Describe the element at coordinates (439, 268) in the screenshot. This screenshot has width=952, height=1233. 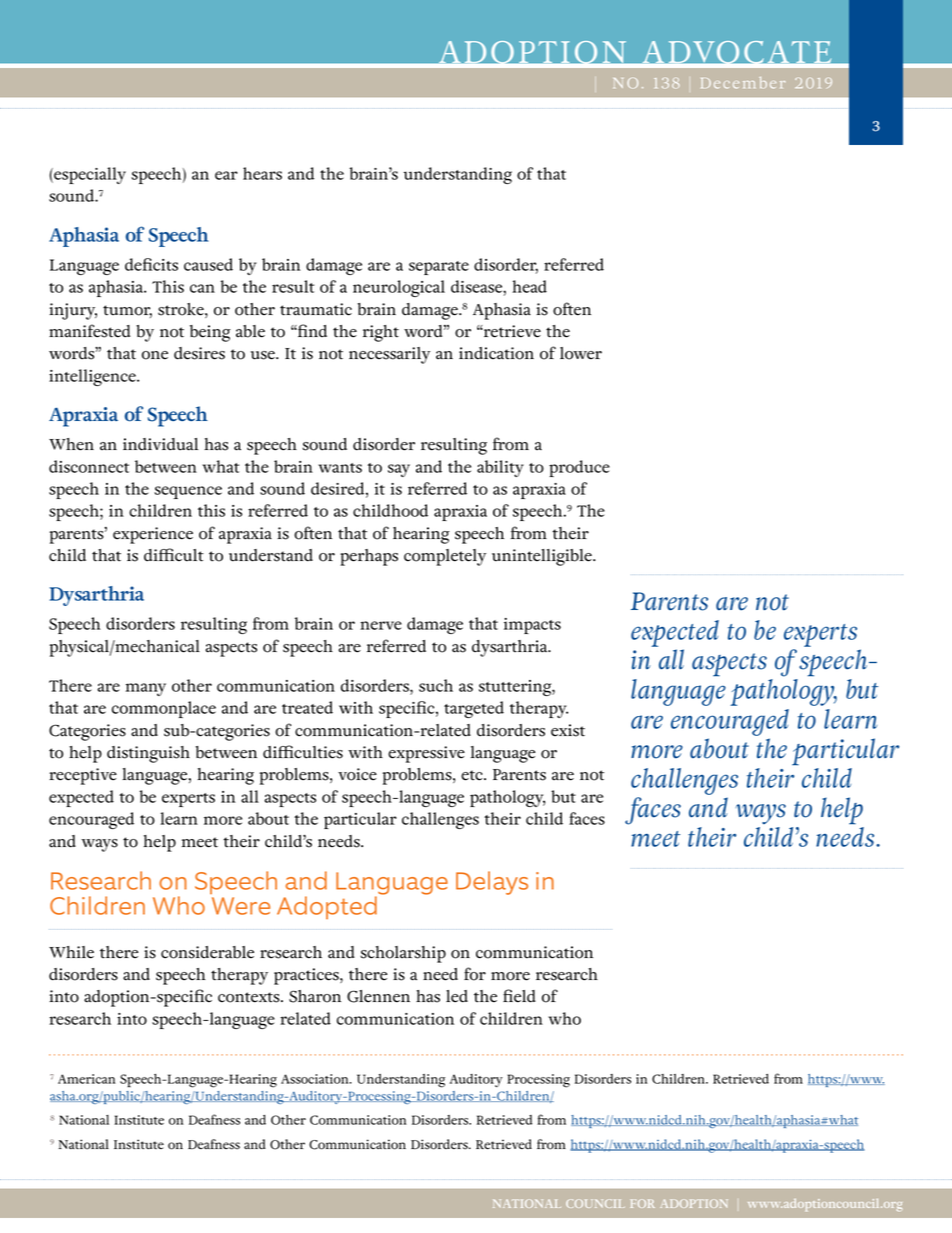
I see `separate` at that location.
